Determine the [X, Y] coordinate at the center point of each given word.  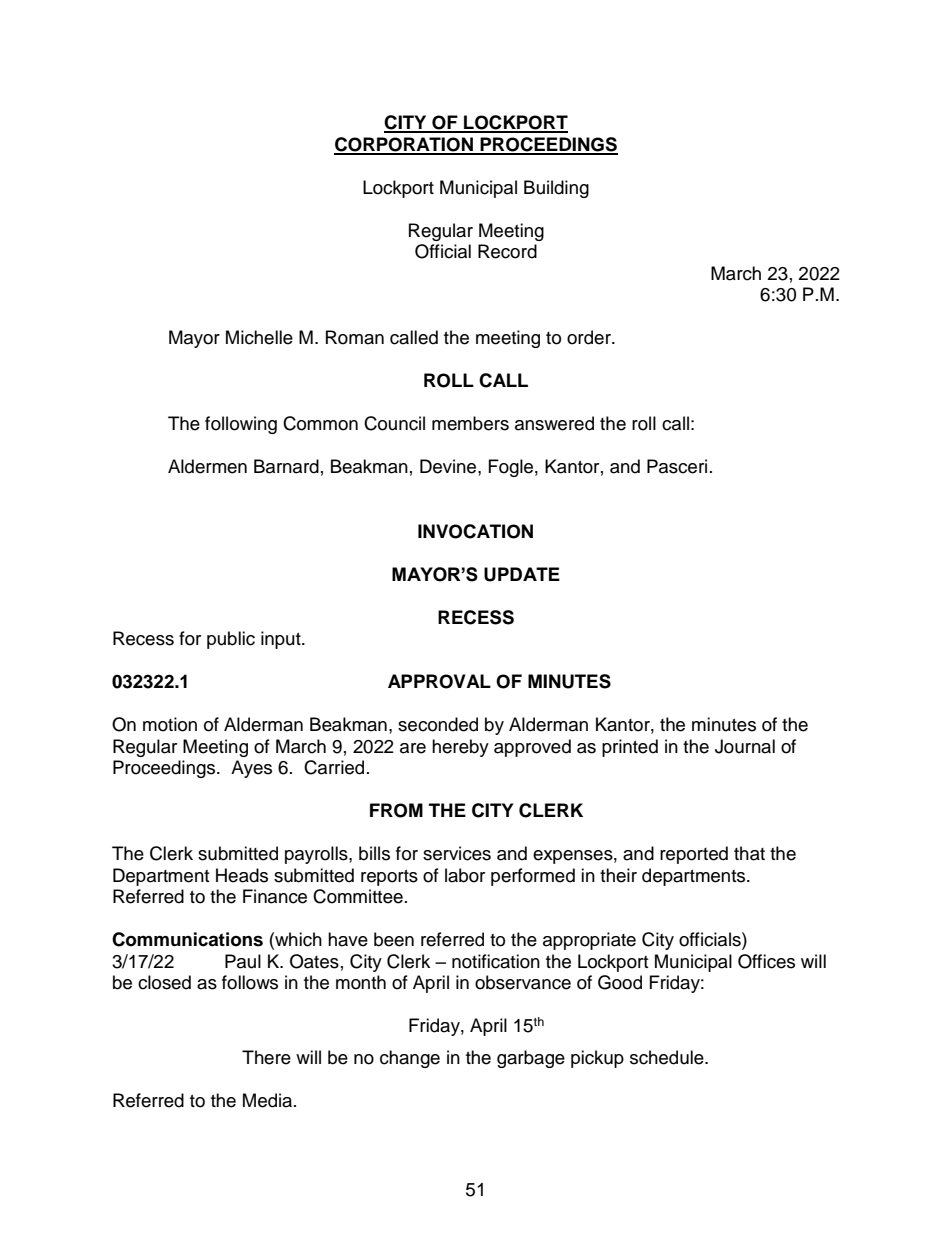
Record [507, 251]
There [266, 1057]
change [410, 1059]
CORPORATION [404, 145]
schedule [668, 1057]
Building [556, 189]
